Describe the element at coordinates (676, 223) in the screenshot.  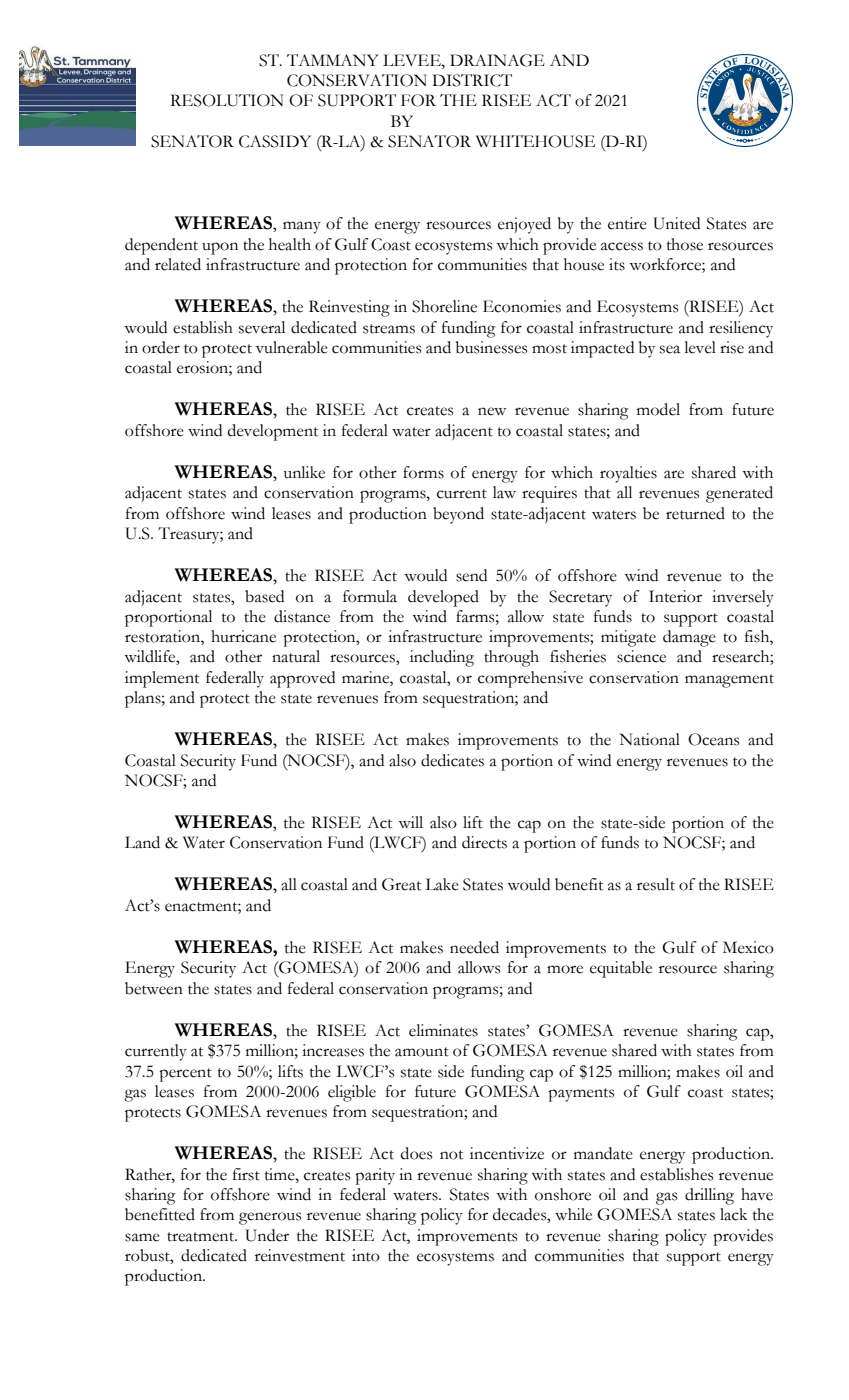
I see `United` at that location.
